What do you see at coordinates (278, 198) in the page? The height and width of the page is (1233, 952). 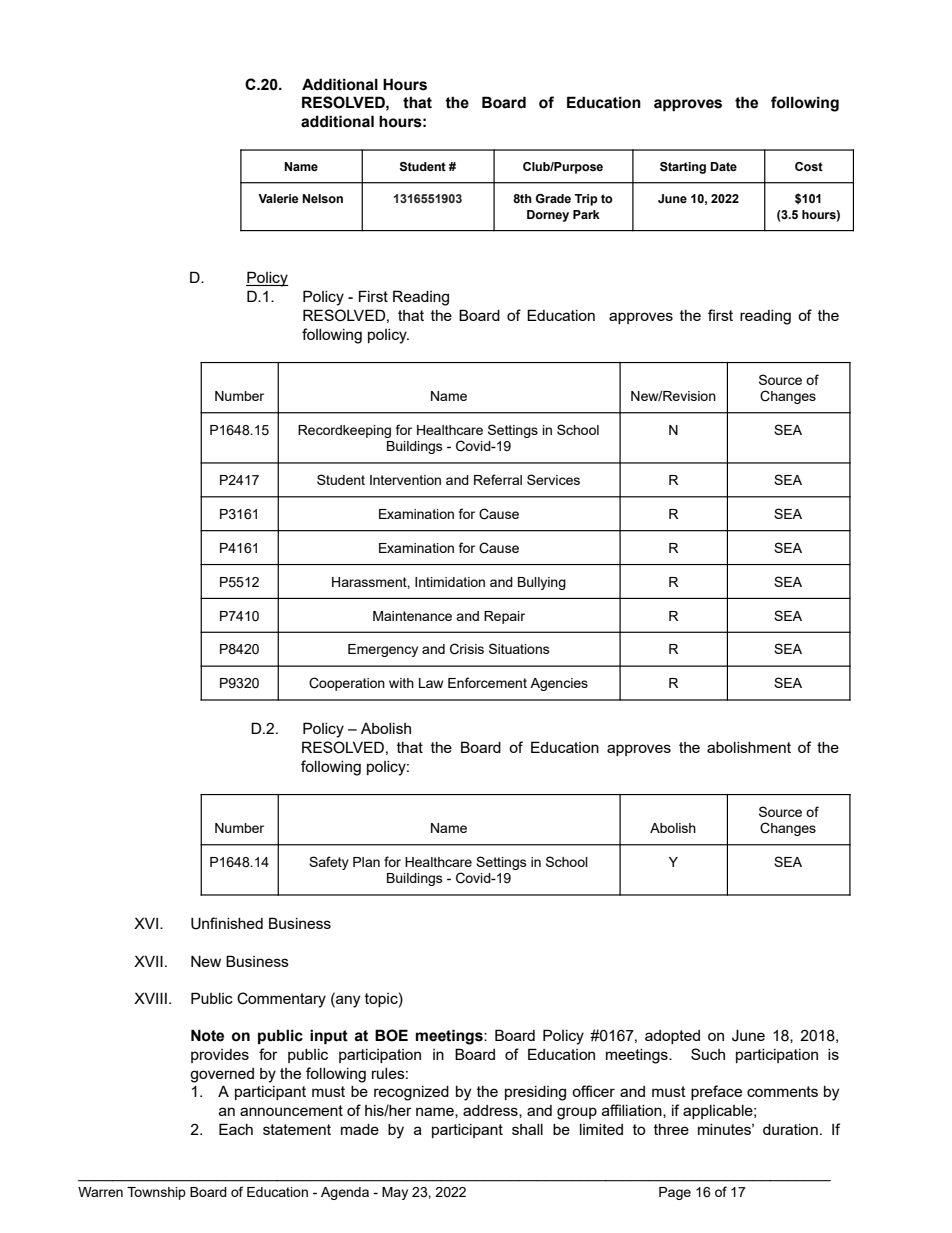 I see `Valerie` at bounding box center [278, 198].
